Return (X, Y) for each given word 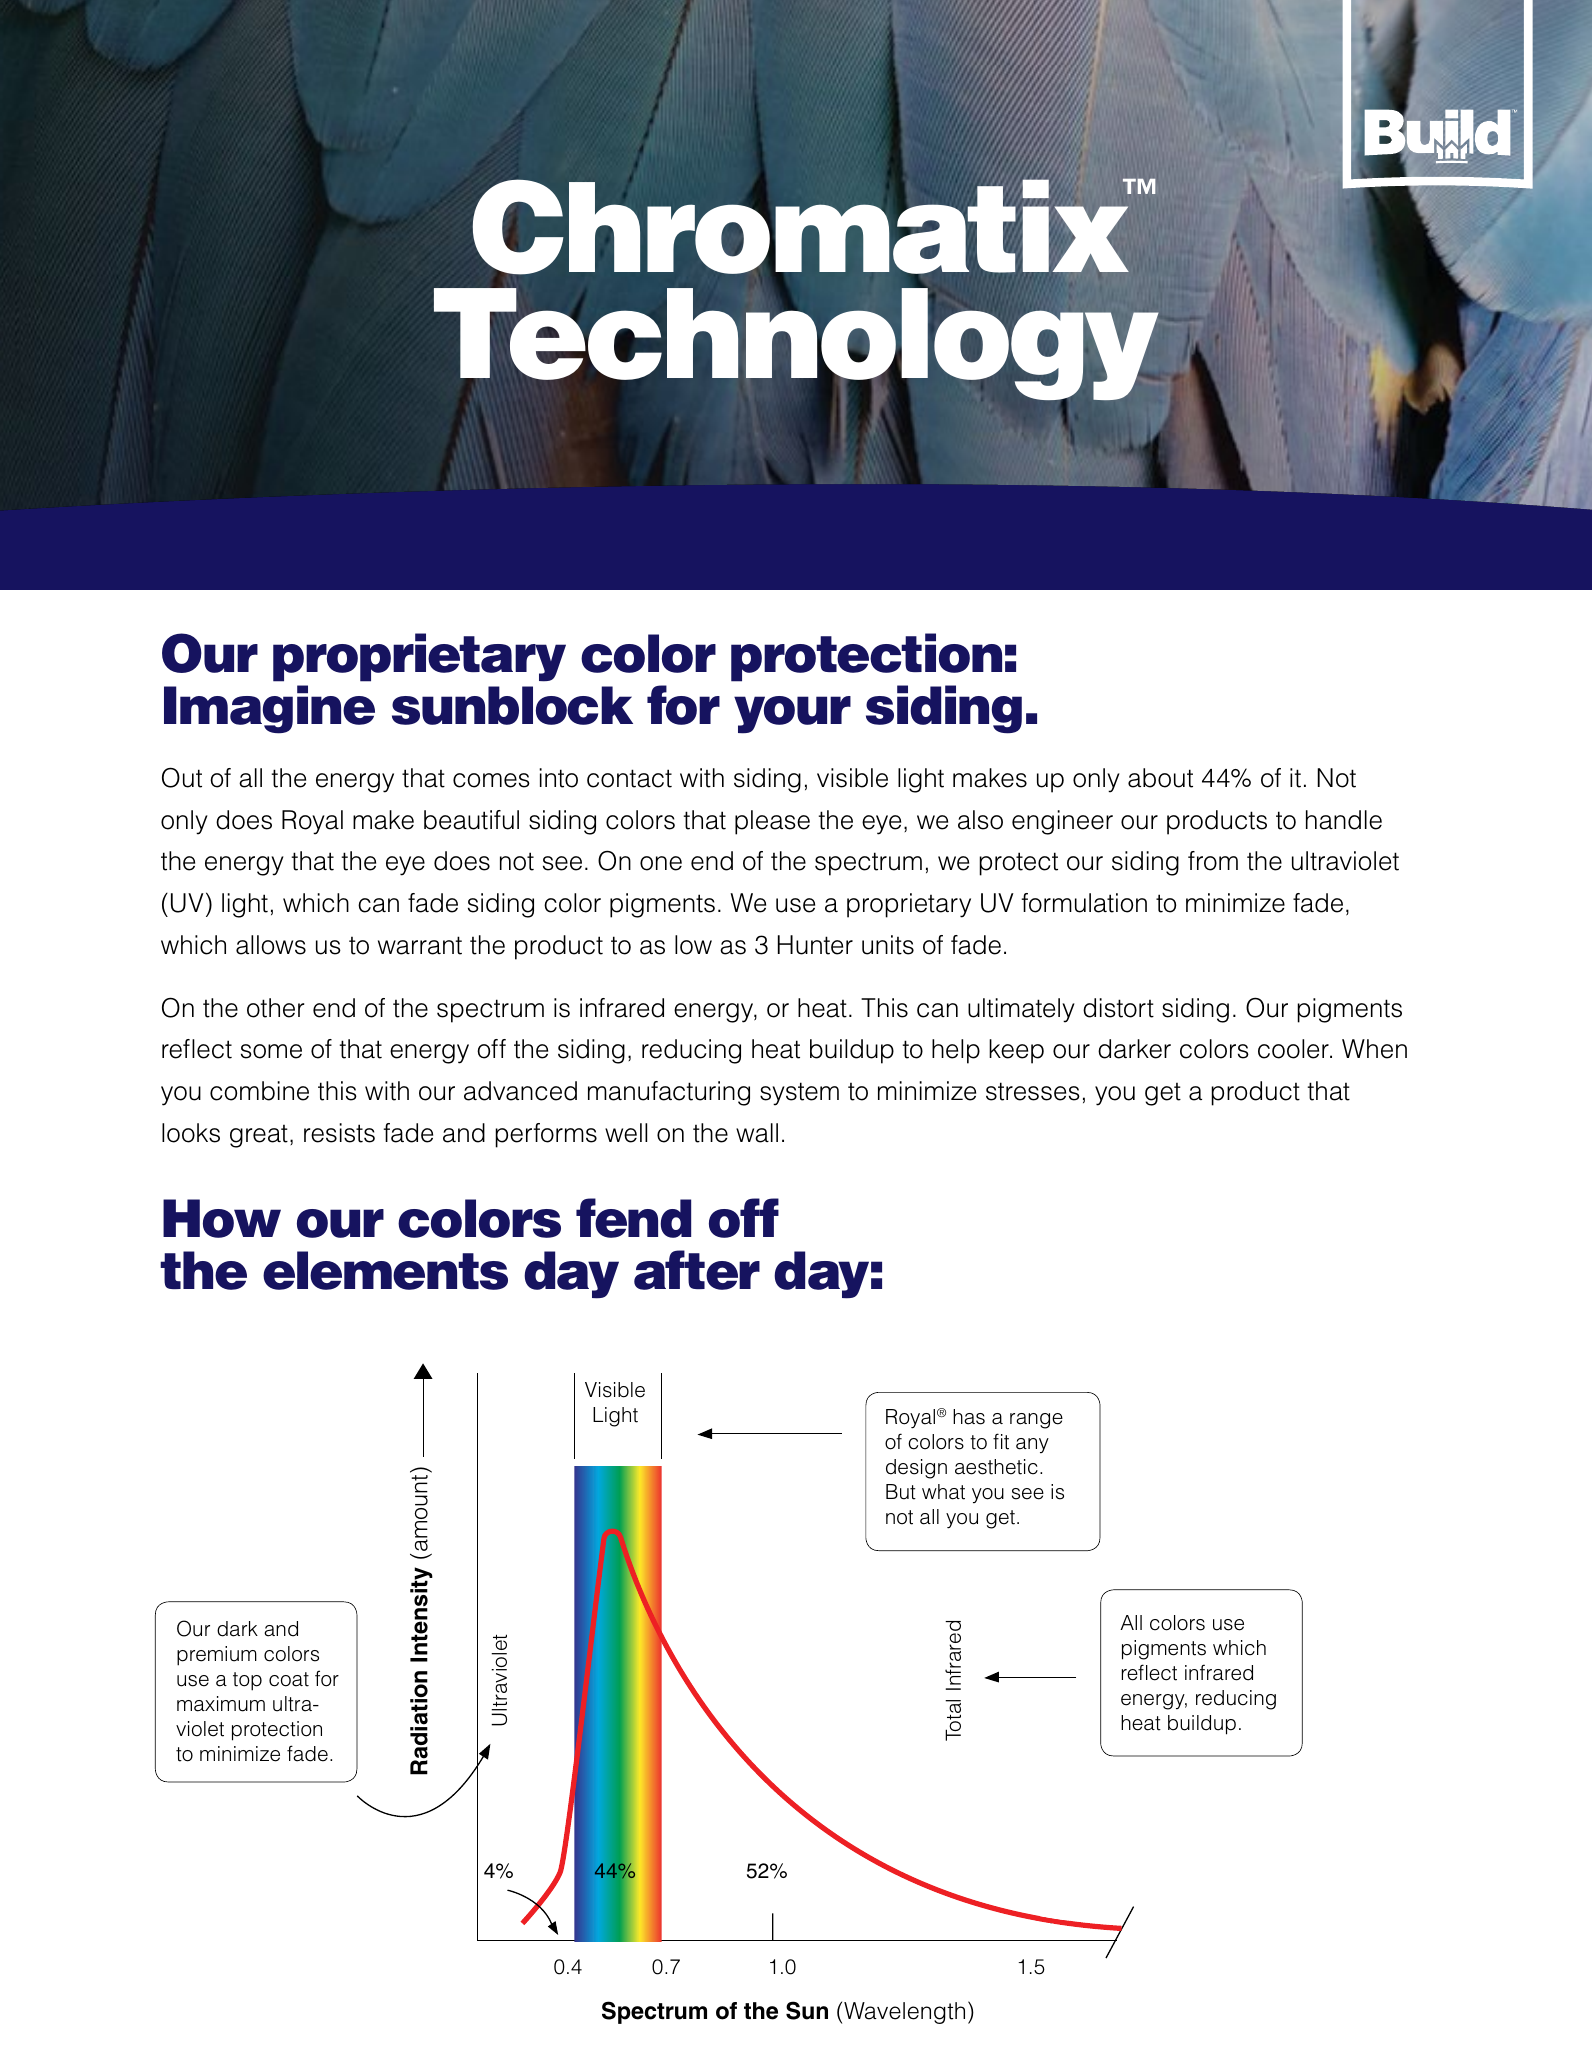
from (1213, 861)
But (901, 1492)
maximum (221, 1704)
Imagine (269, 709)
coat (289, 1679)
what (943, 1492)
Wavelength (904, 2013)
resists (339, 1133)
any (1032, 1445)
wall (757, 1133)
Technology (798, 344)
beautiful (471, 820)
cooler (1294, 1049)
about (1160, 778)
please (772, 822)
